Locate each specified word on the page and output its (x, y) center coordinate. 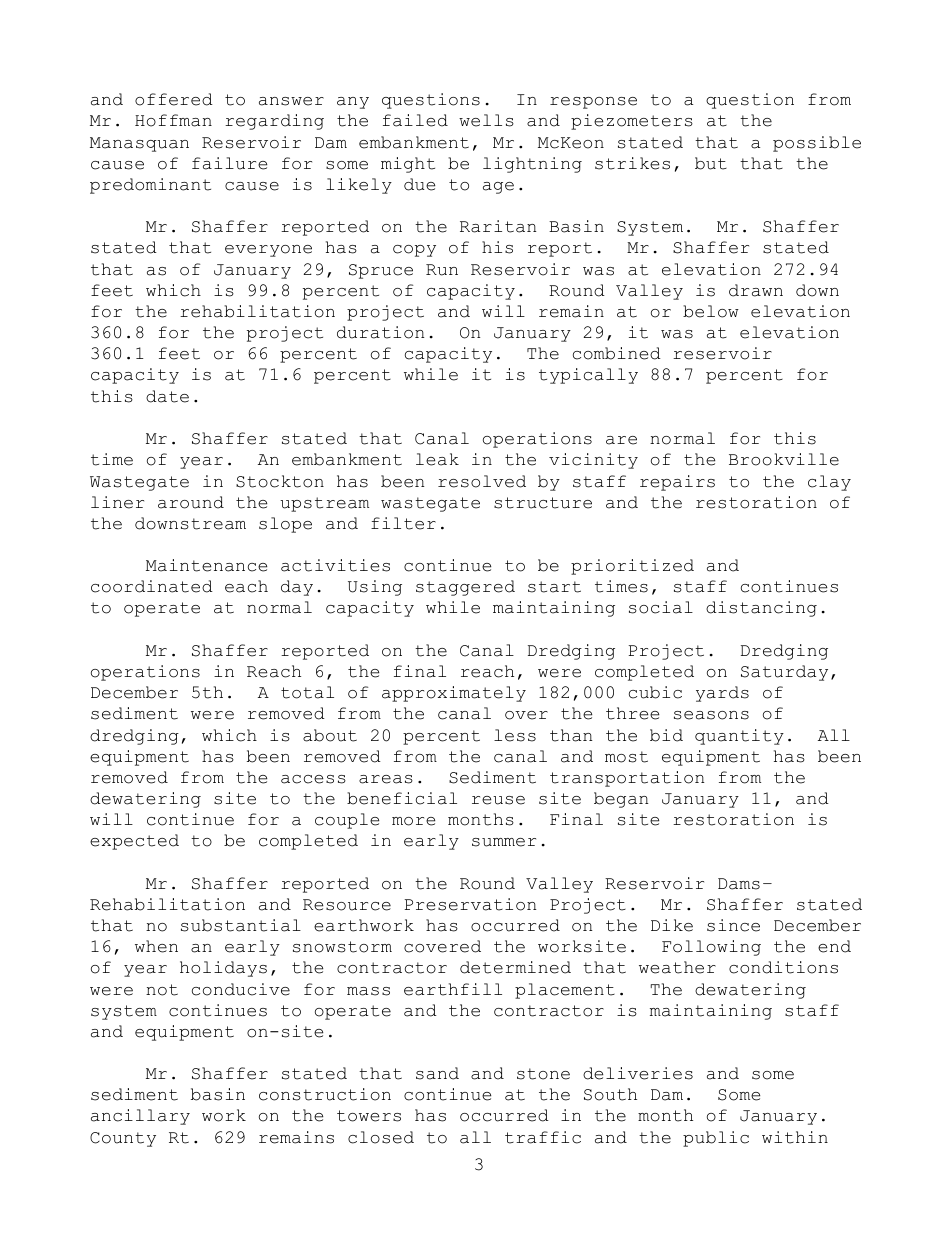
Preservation (470, 904)
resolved (482, 481)
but (711, 163)
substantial (241, 925)
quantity (739, 737)
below (711, 311)
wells (486, 120)
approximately (454, 694)
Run (442, 270)
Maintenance (206, 565)
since (733, 925)
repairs (677, 483)
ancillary (140, 1117)
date (167, 396)
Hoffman (173, 120)
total (307, 692)
